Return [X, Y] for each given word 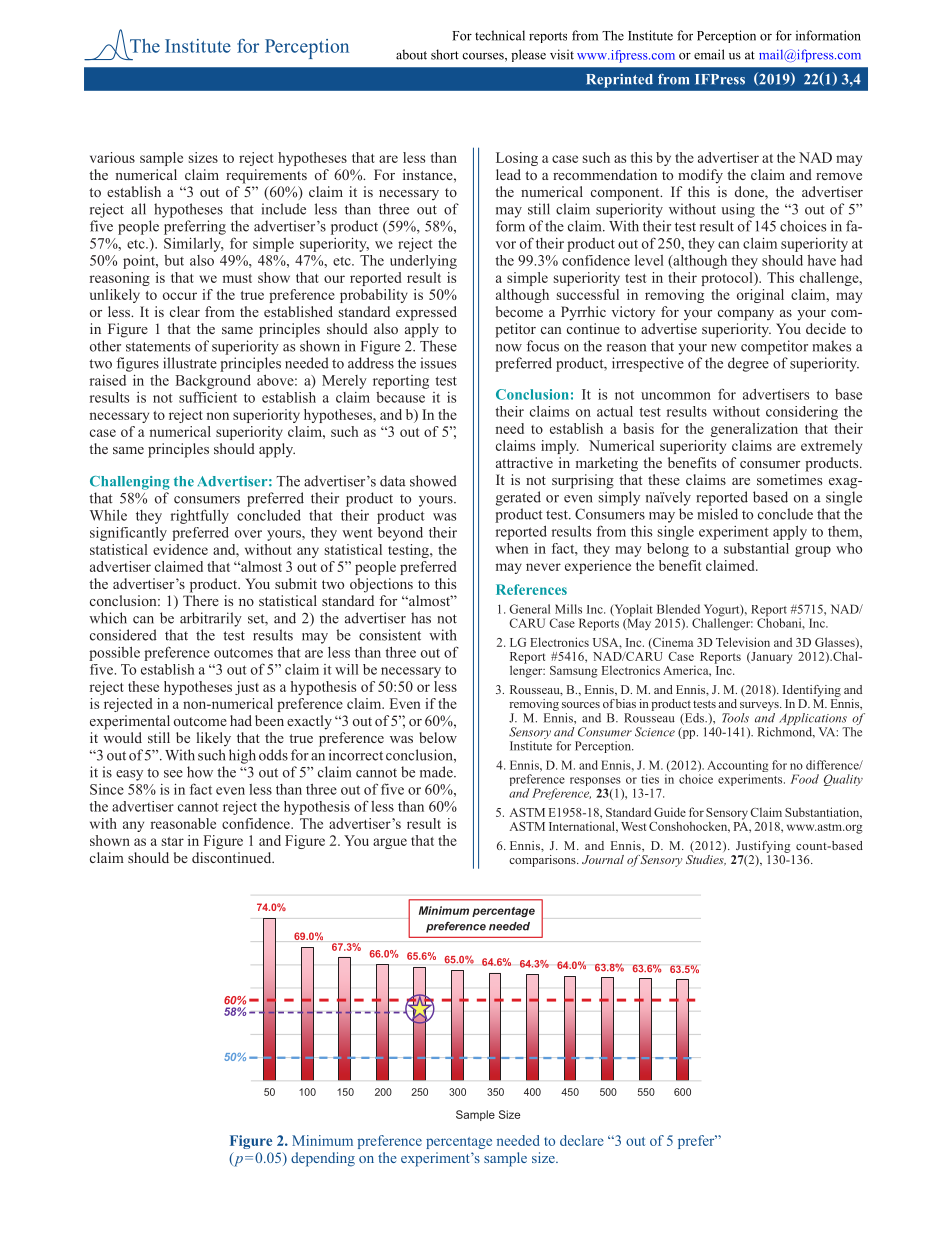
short [445, 54]
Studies [706, 859]
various [112, 157]
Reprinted [620, 81]
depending [323, 1159]
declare [582, 1140]
